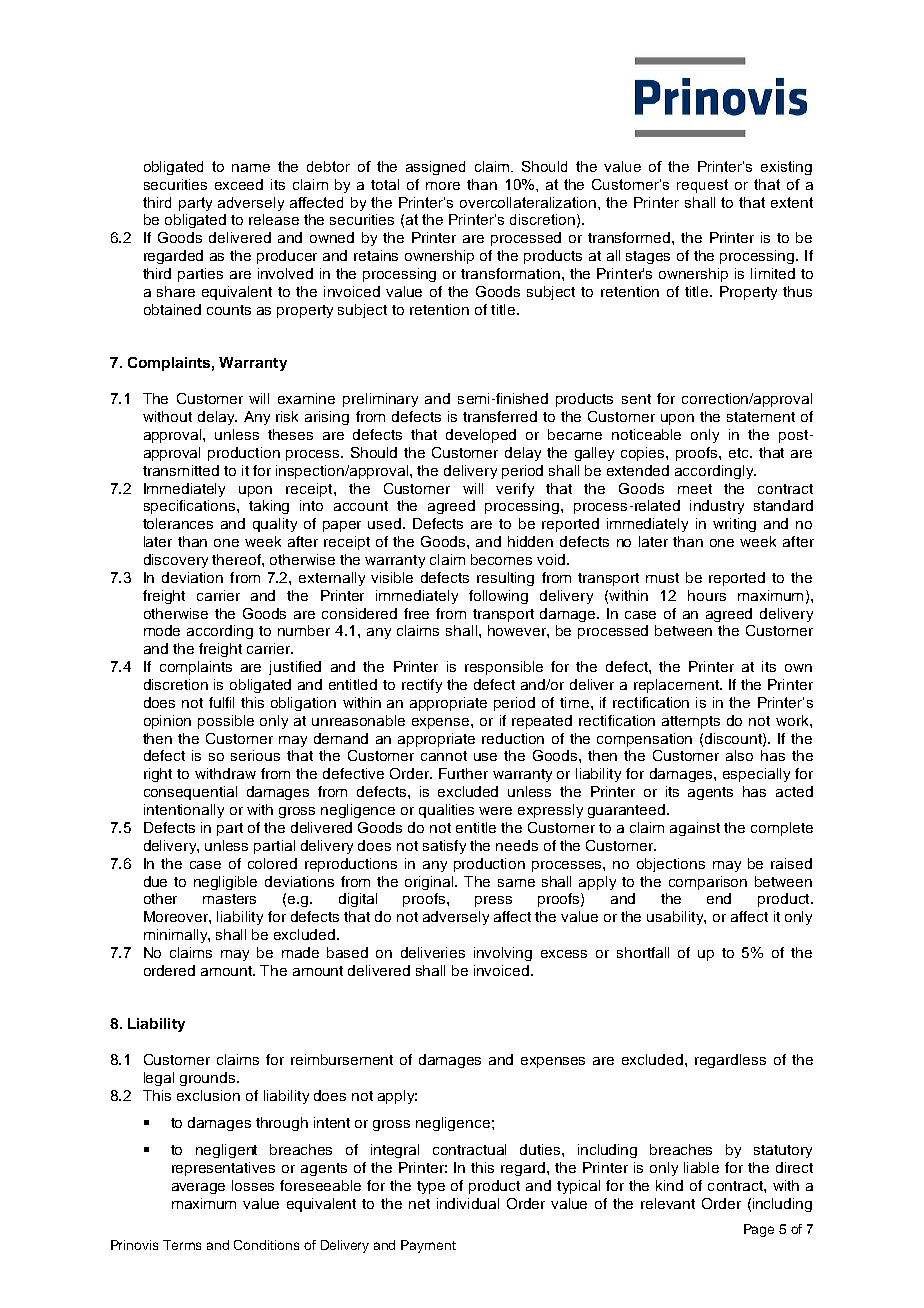  What do you see at coordinates (708, 883) in the document?
I see `comparison` at bounding box center [708, 883].
